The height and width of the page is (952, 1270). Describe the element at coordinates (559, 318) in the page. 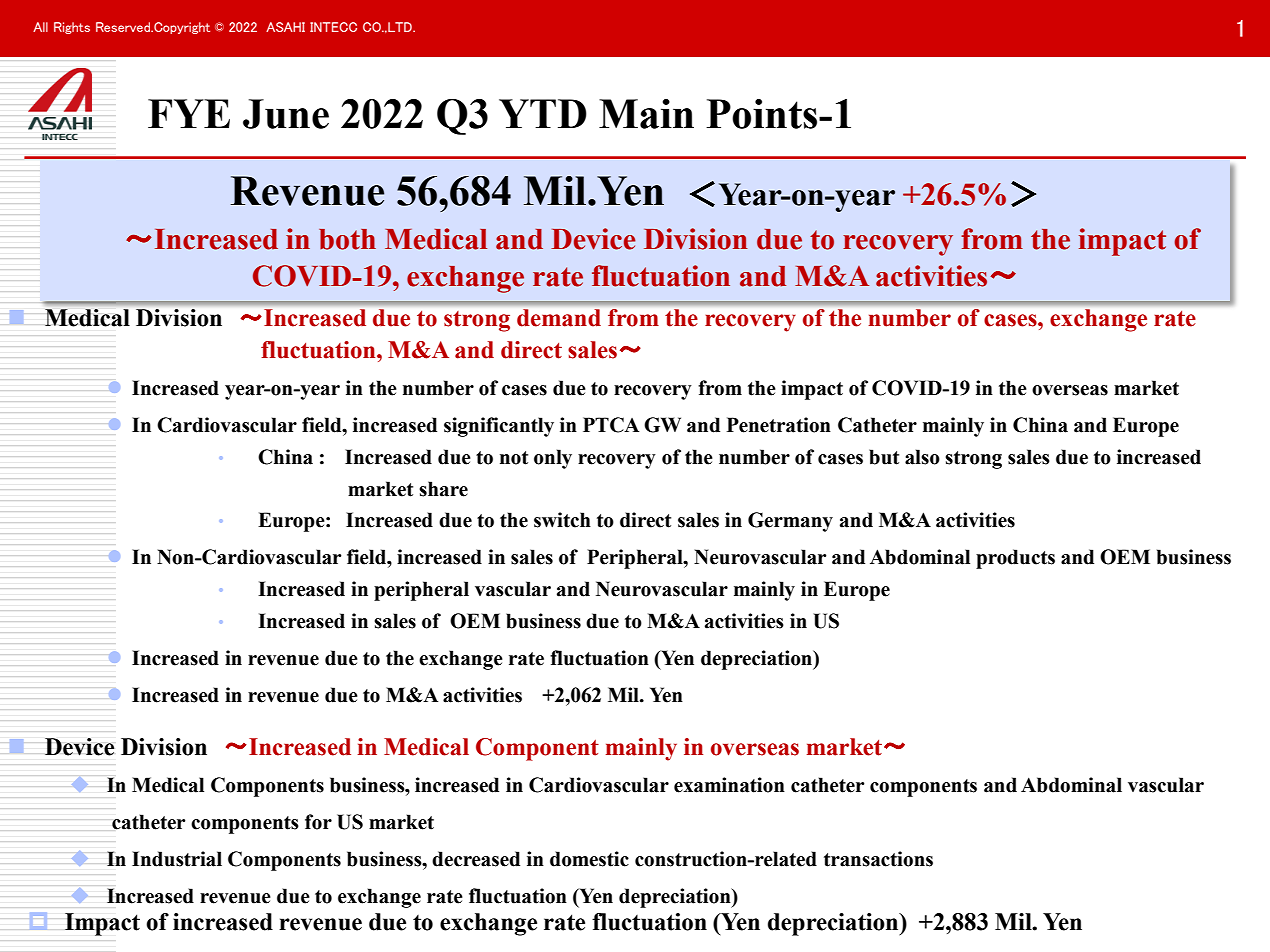

I see `demand` at that location.
